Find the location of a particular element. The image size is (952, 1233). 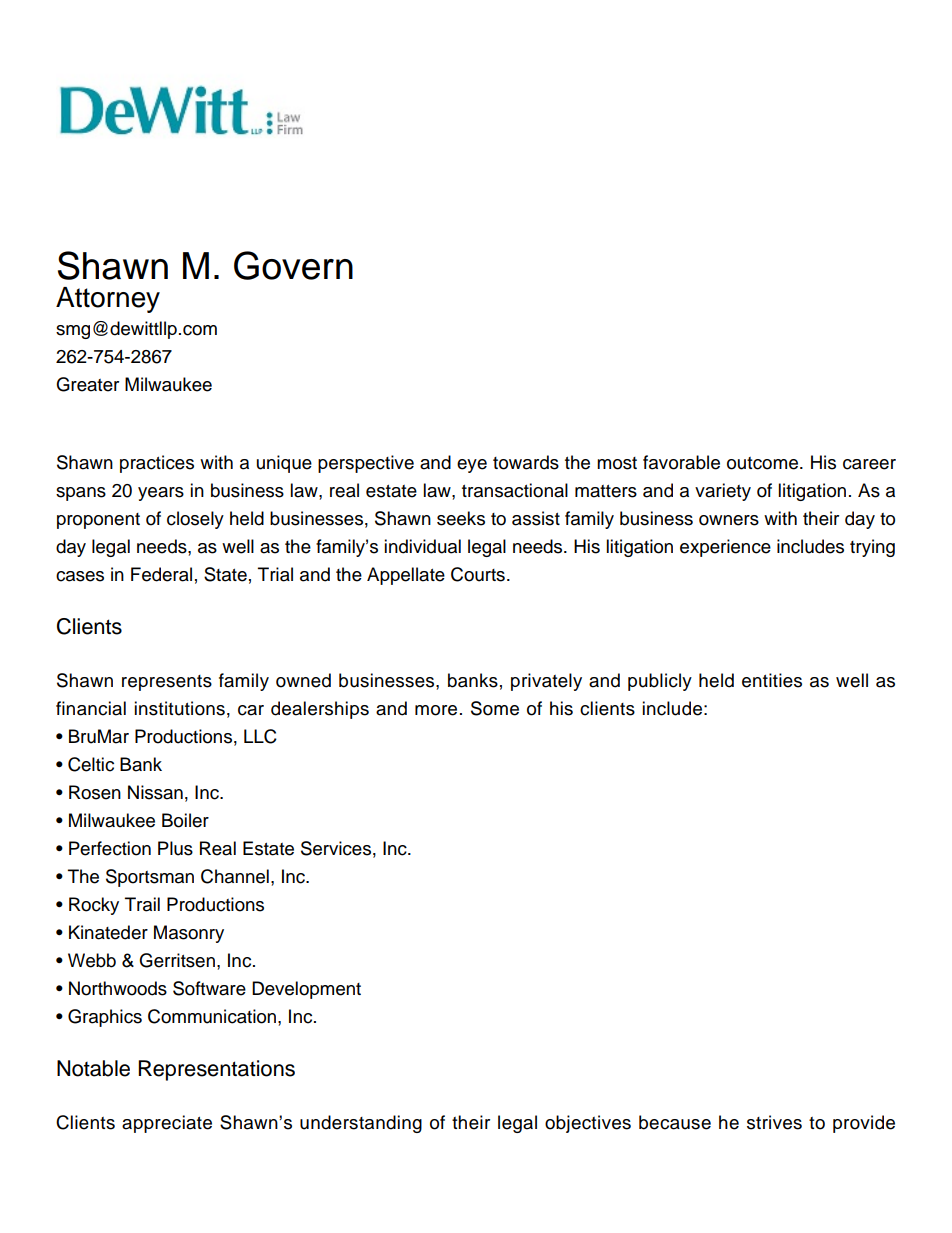

strives is located at coordinates (774, 1122).
